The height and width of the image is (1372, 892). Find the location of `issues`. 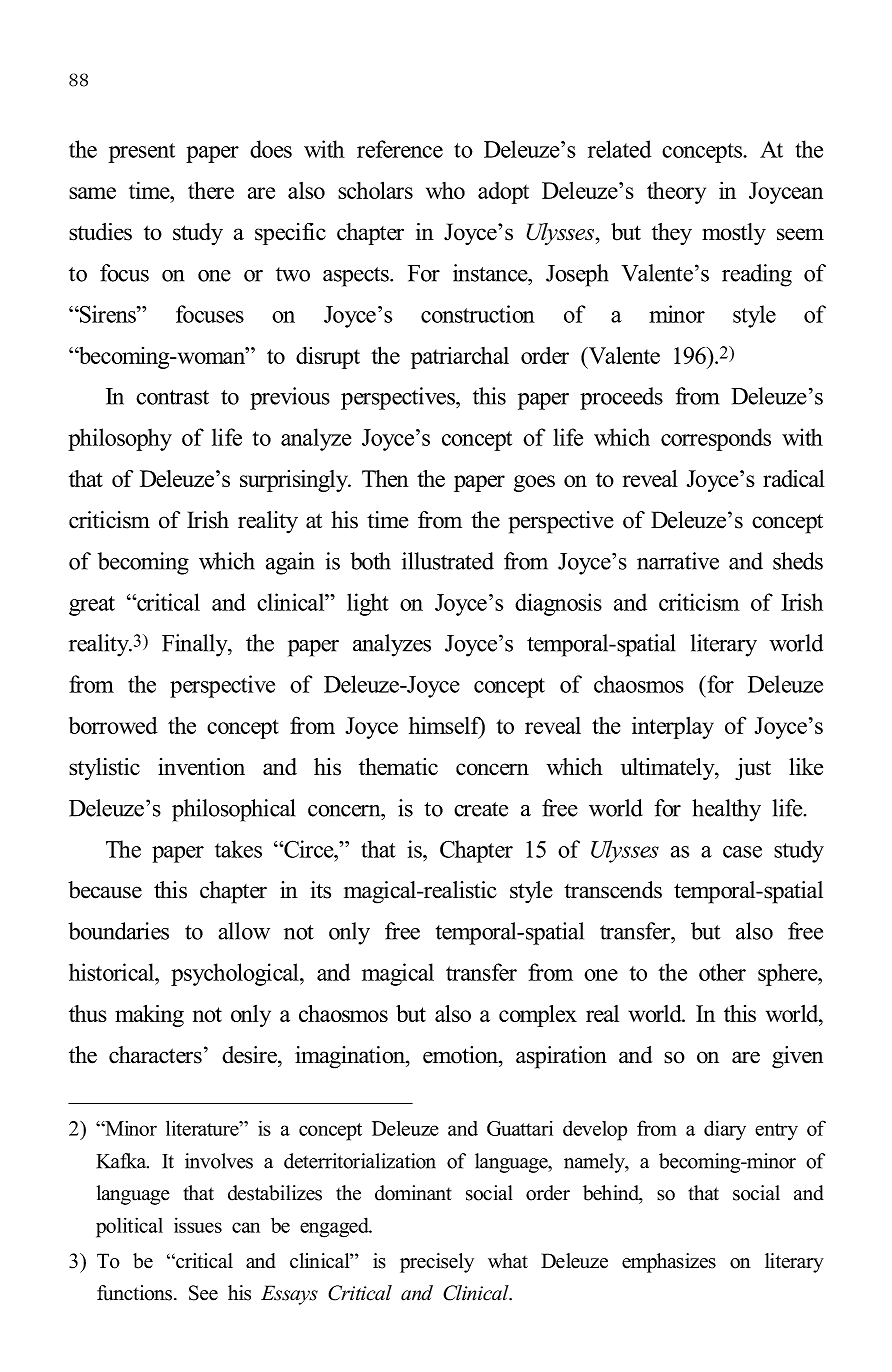

issues is located at coordinates (198, 1225).
